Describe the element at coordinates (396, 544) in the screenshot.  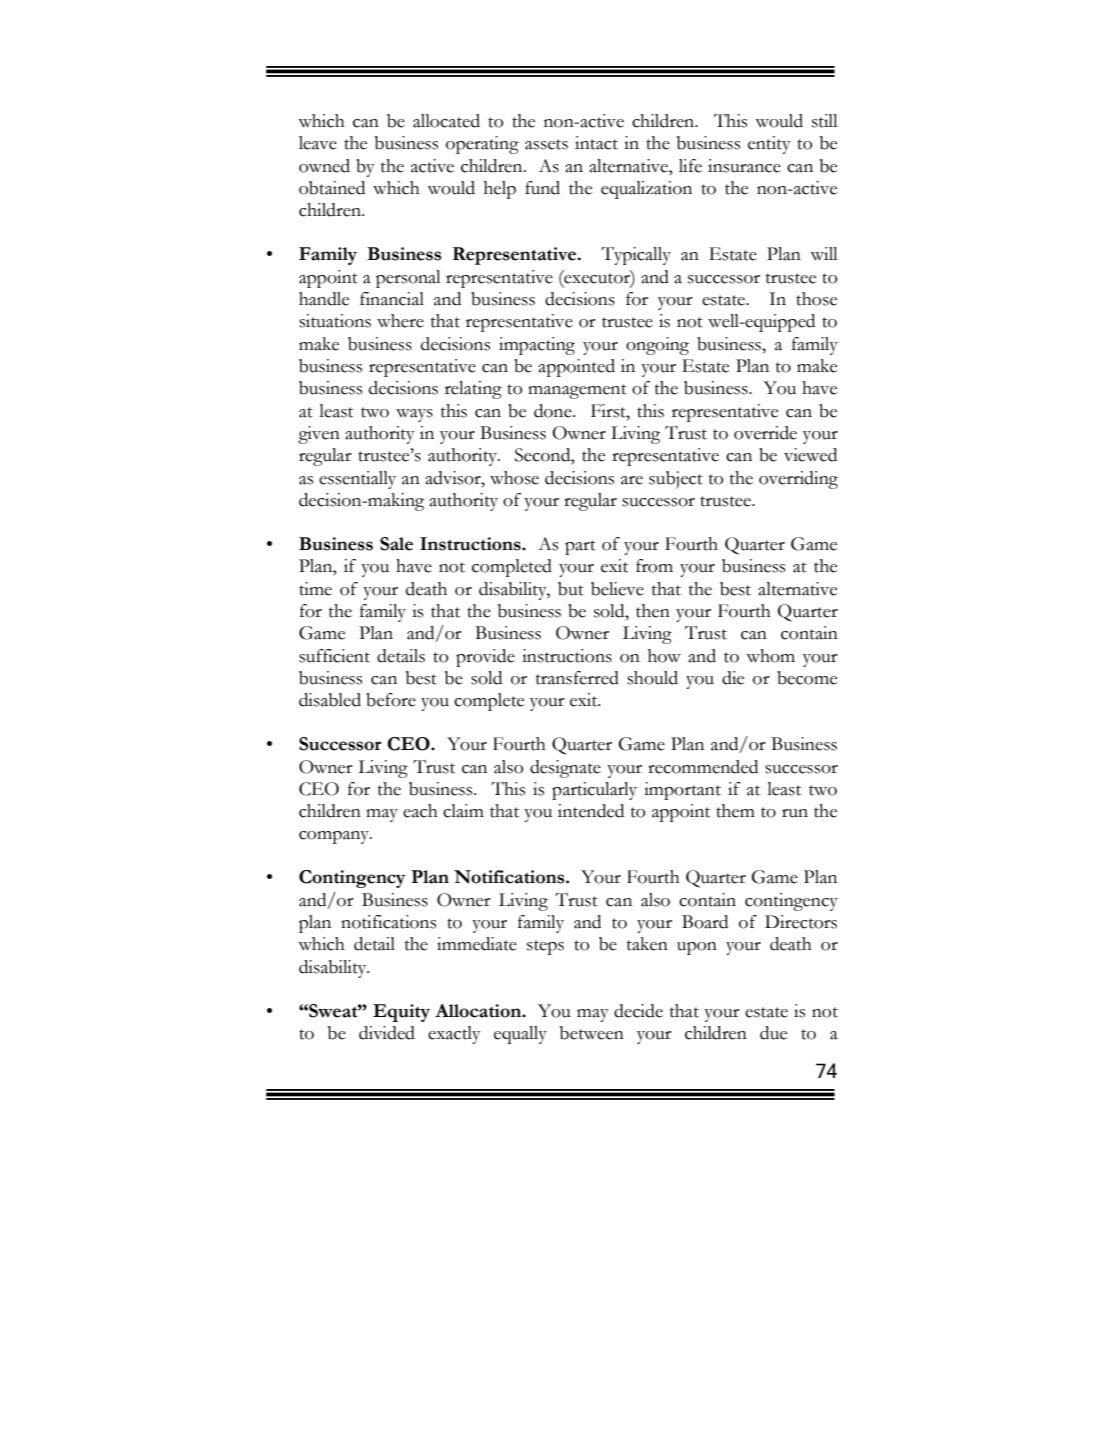
I see `Sale` at that location.
